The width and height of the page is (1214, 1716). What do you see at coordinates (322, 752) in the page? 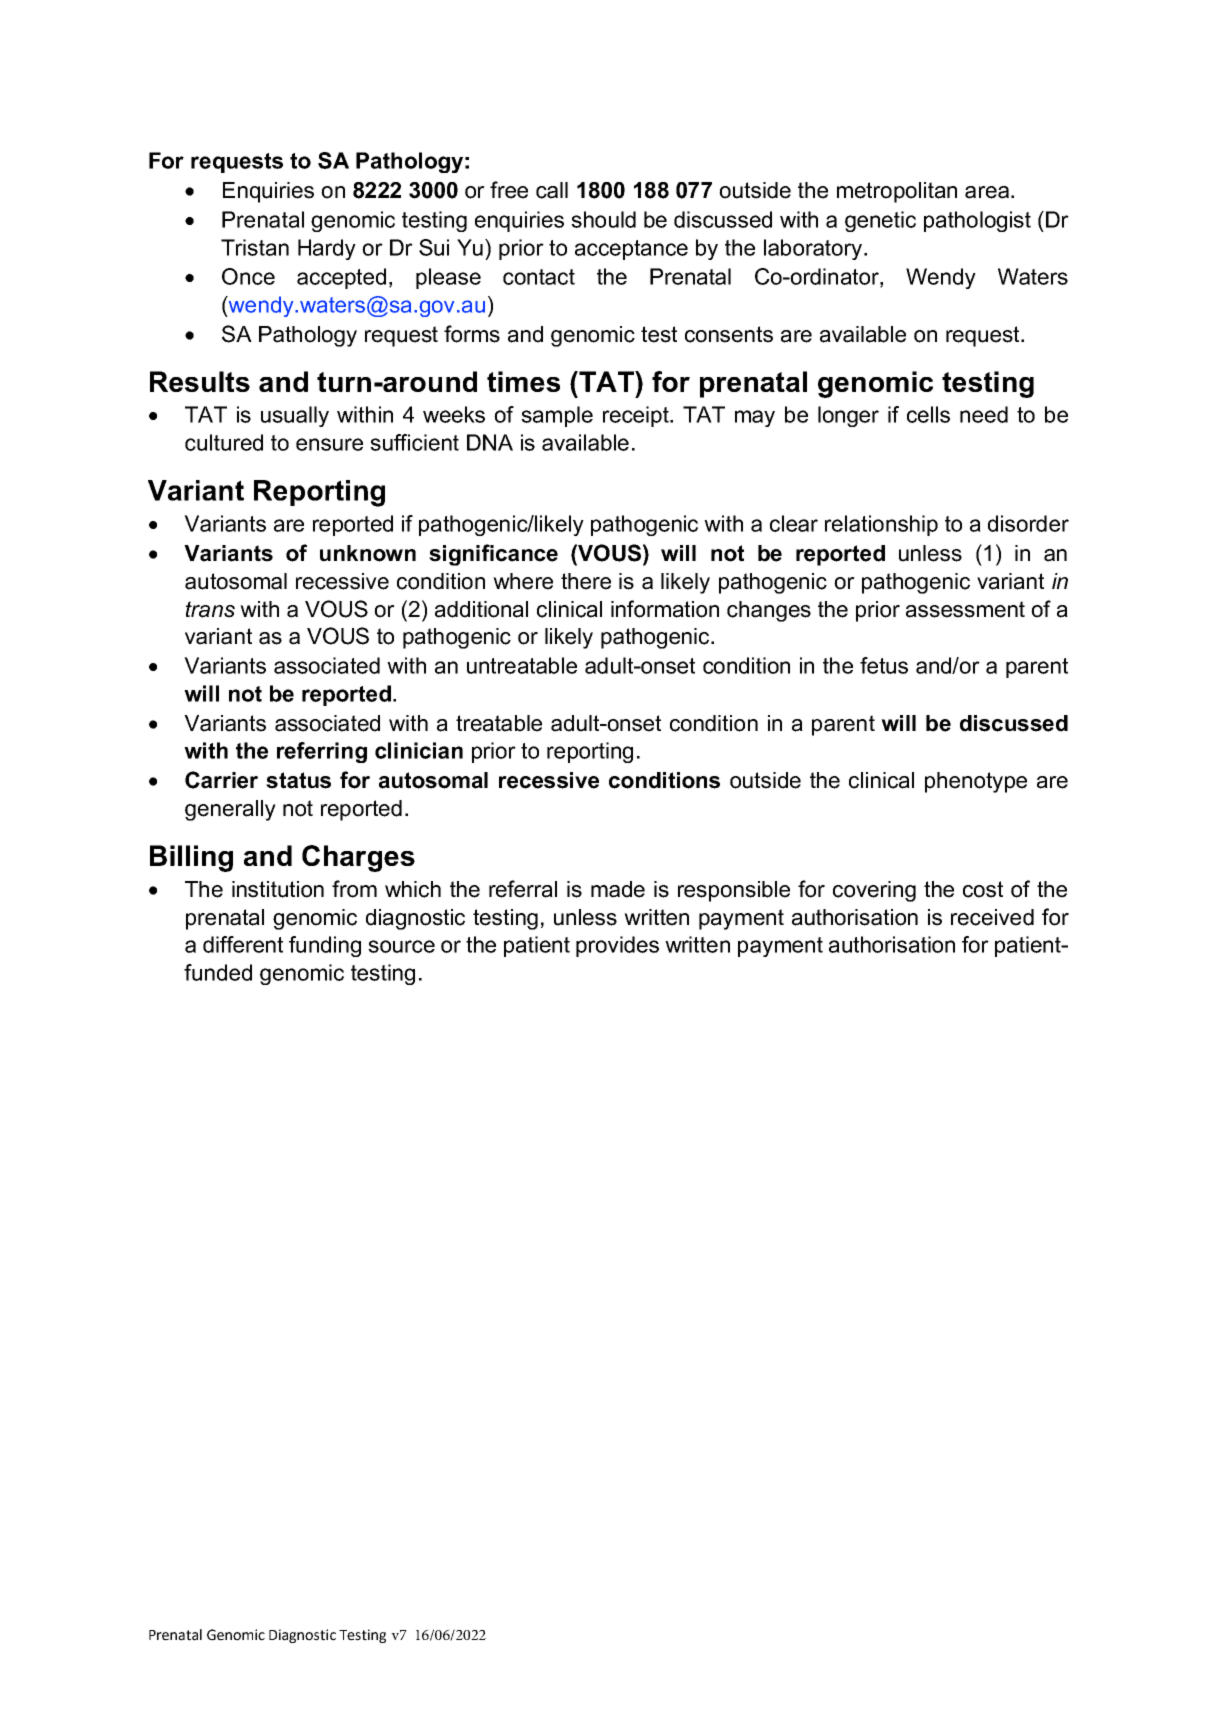
I see `referring` at bounding box center [322, 752].
